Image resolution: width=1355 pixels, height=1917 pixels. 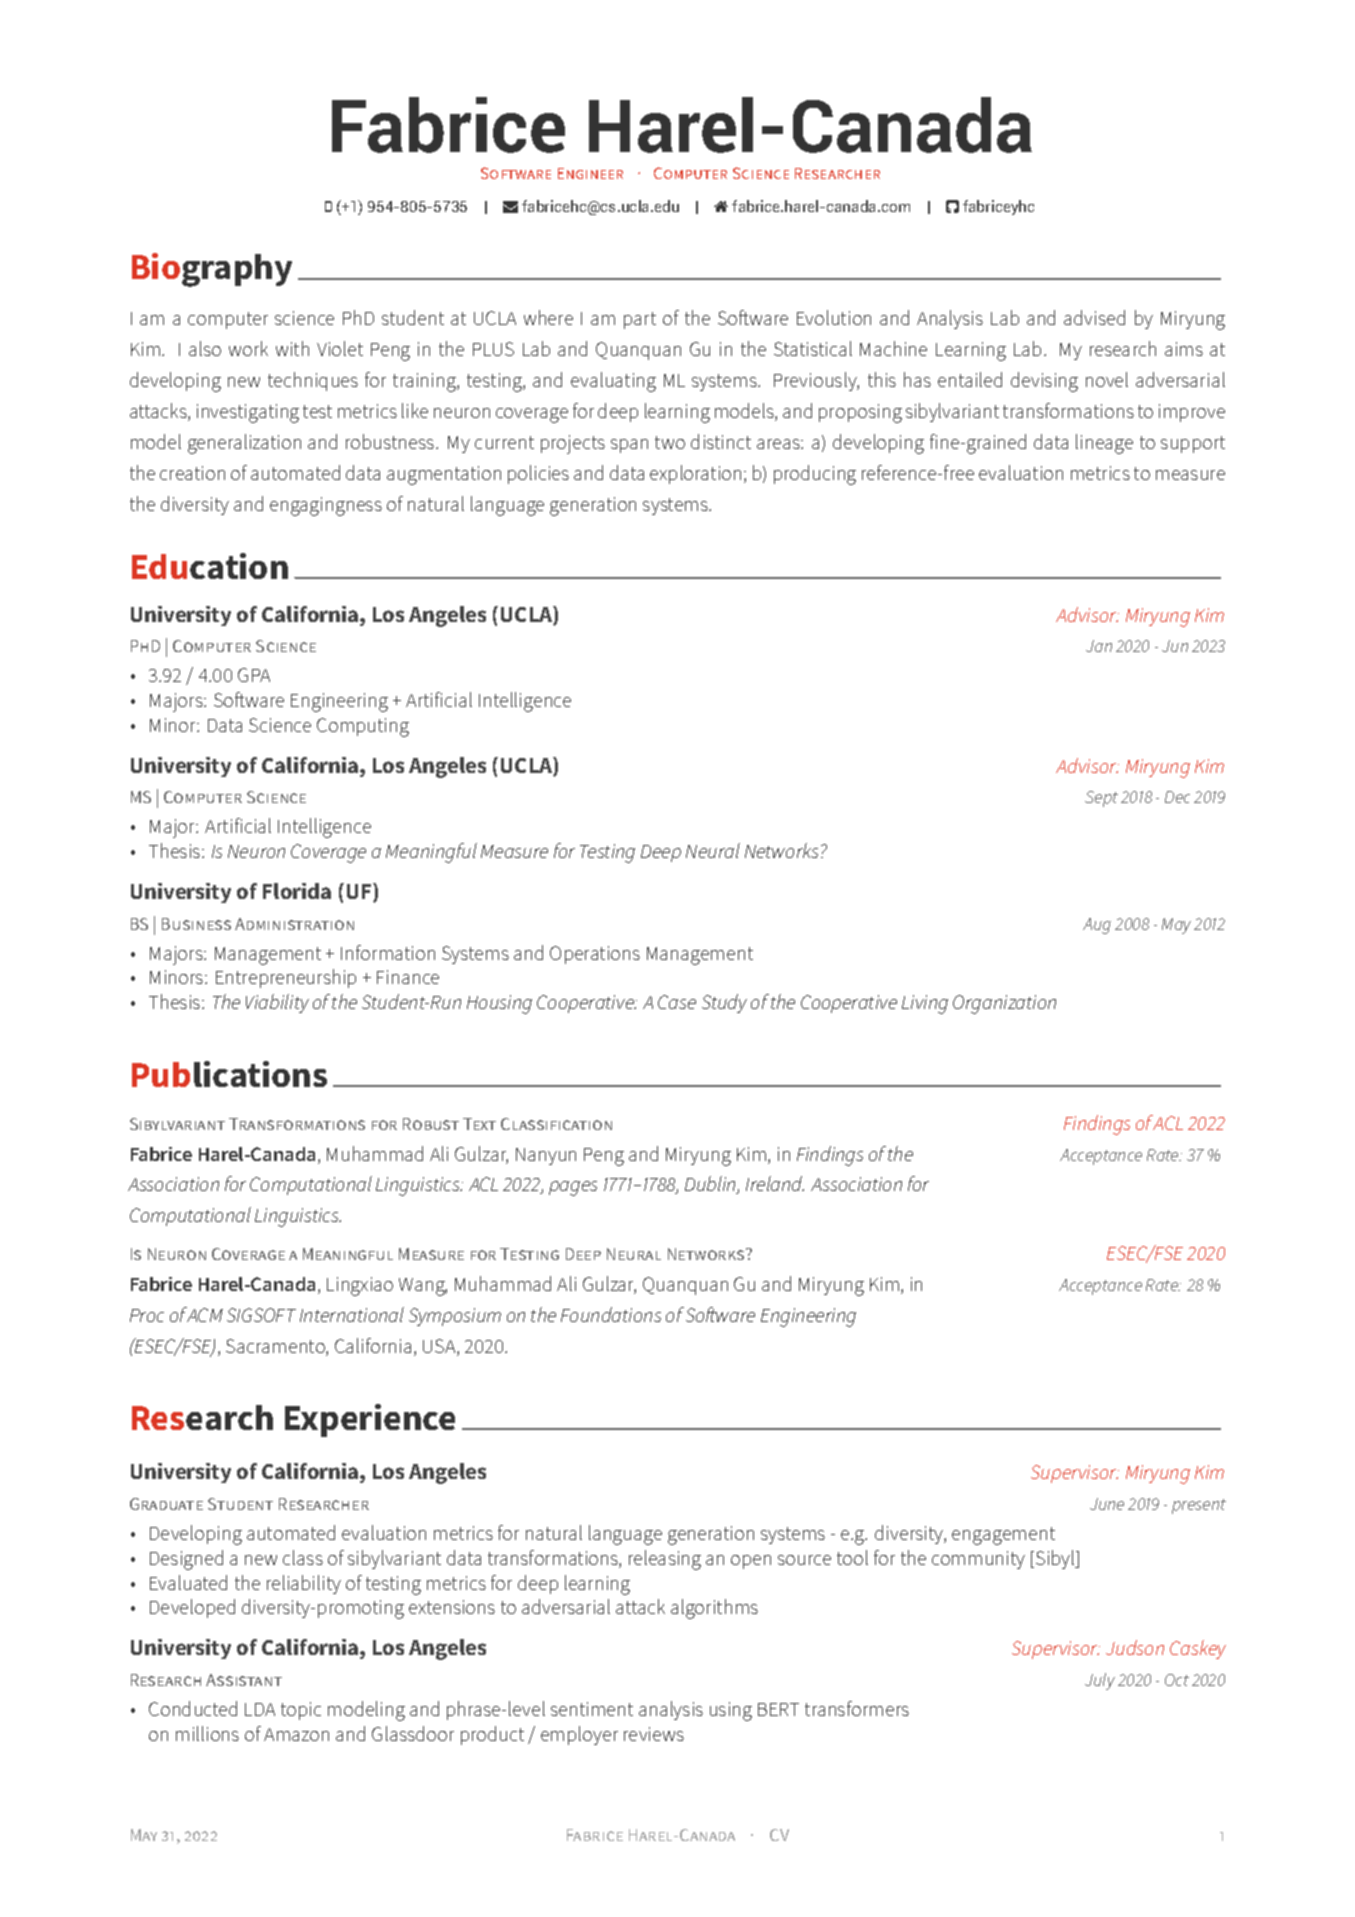 I want to click on part, so click(x=640, y=320).
